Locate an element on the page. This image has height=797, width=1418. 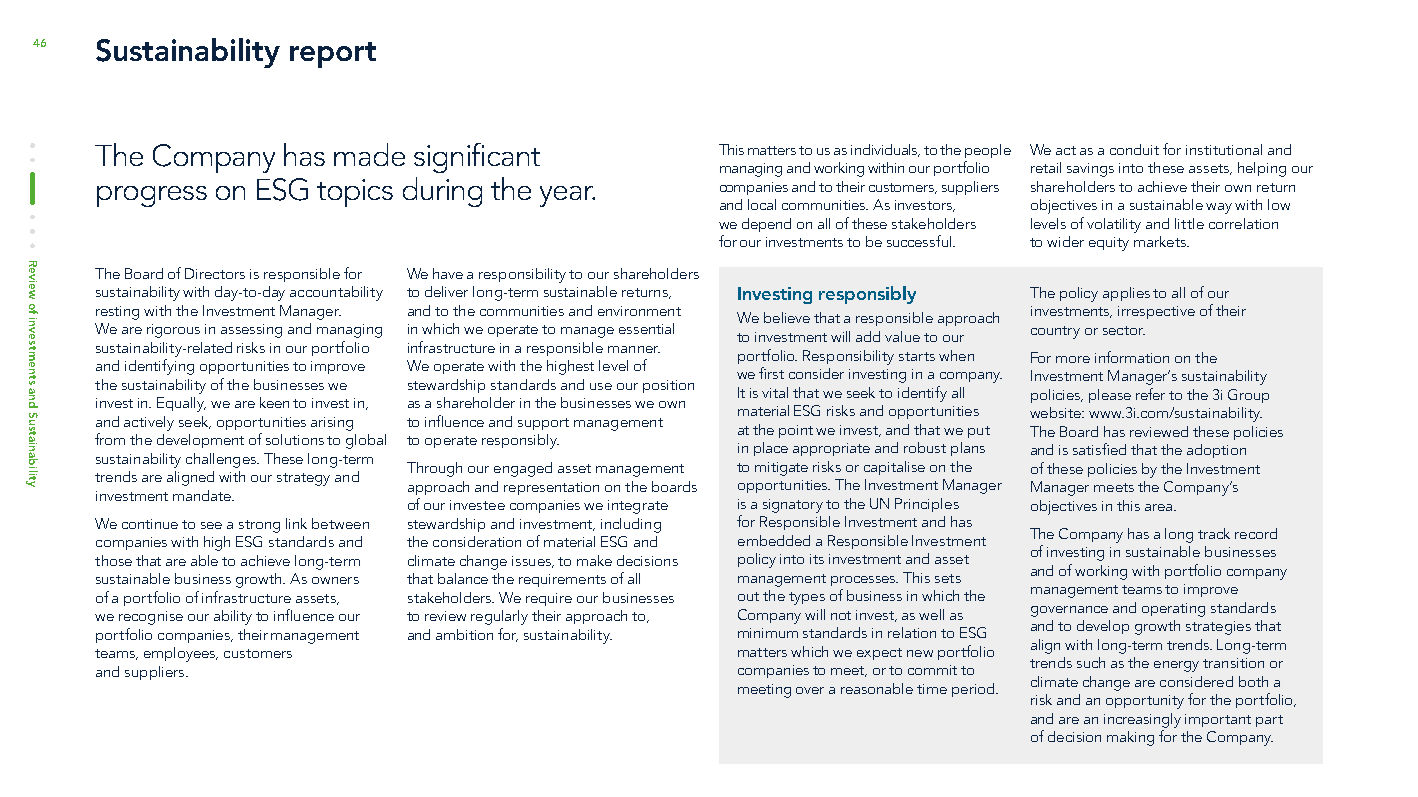
position is located at coordinates (668, 386).
